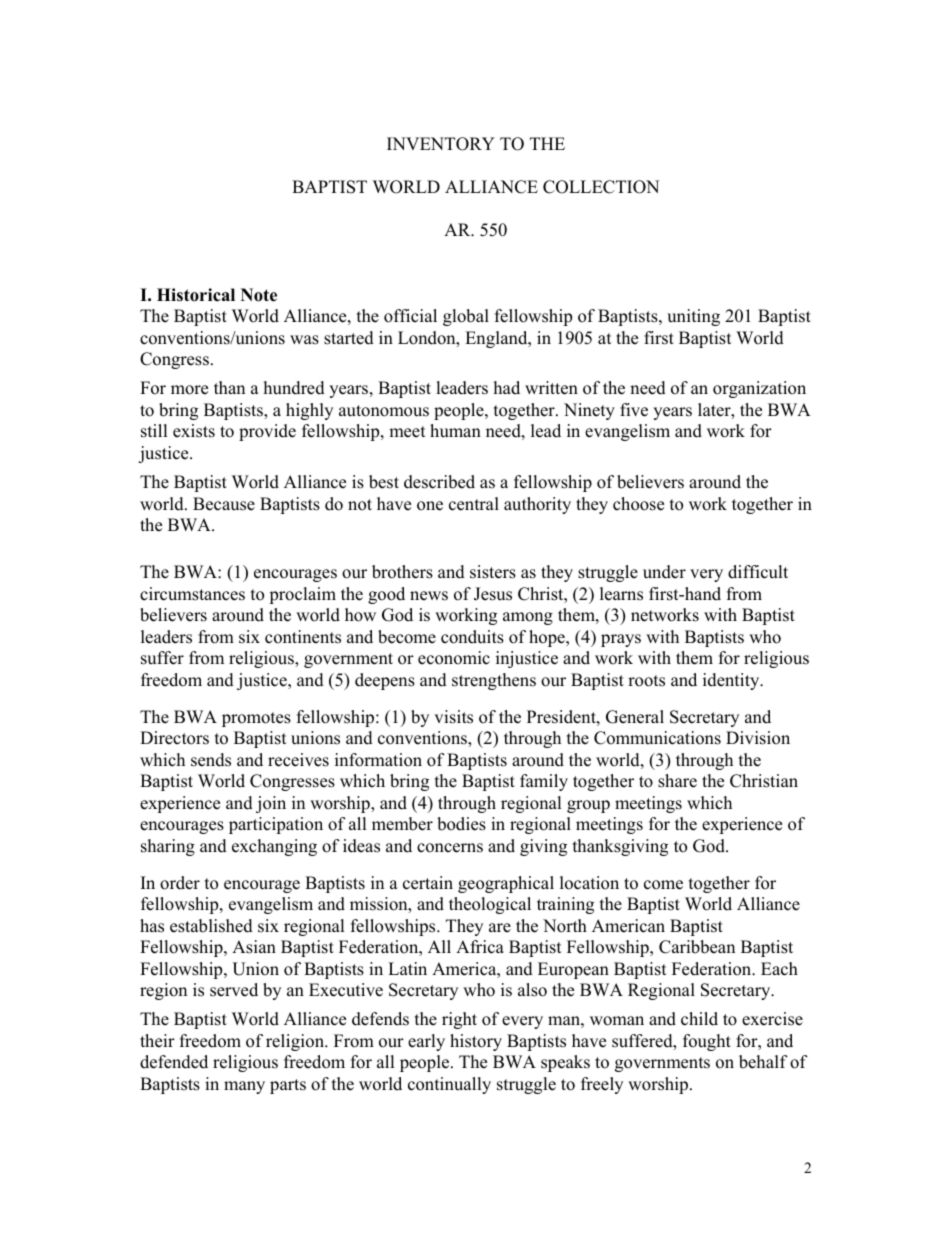 The image size is (952, 1233). I want to click on described, so click(439, 482).
